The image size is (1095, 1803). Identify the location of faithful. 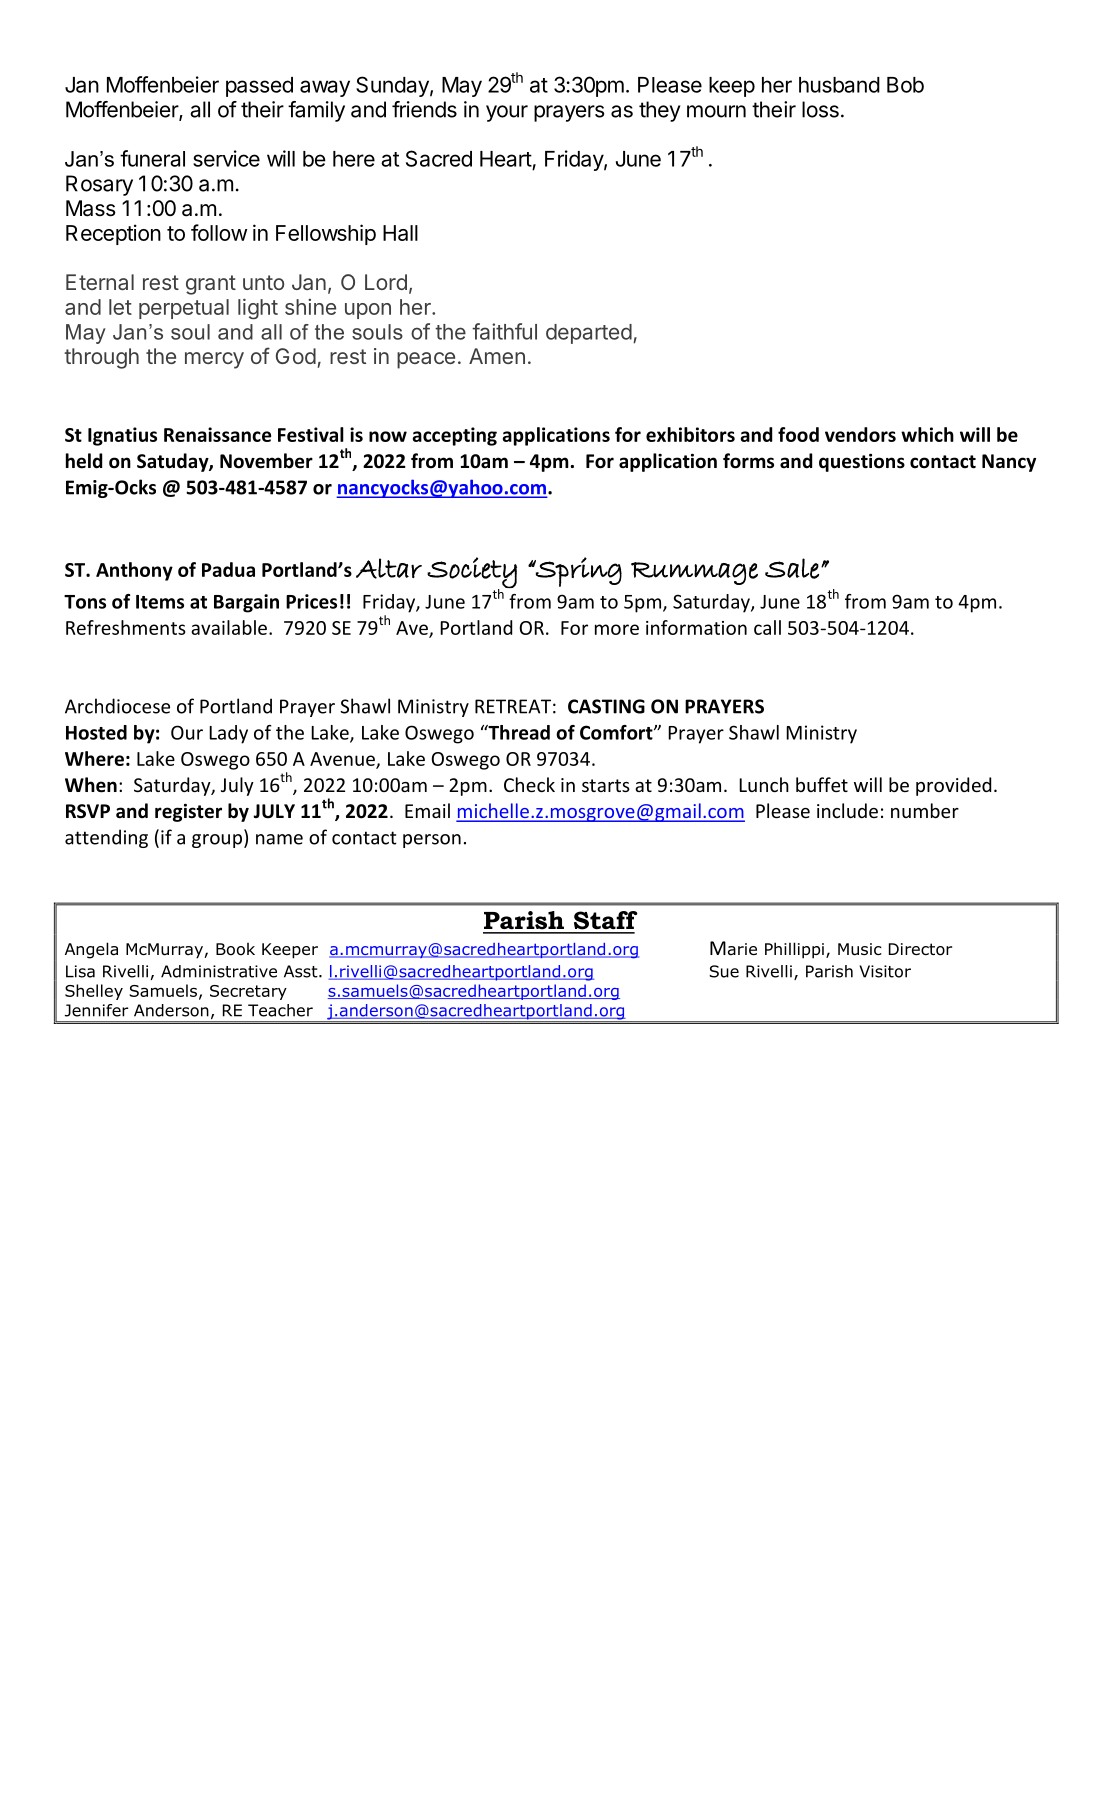
(504, 331).
